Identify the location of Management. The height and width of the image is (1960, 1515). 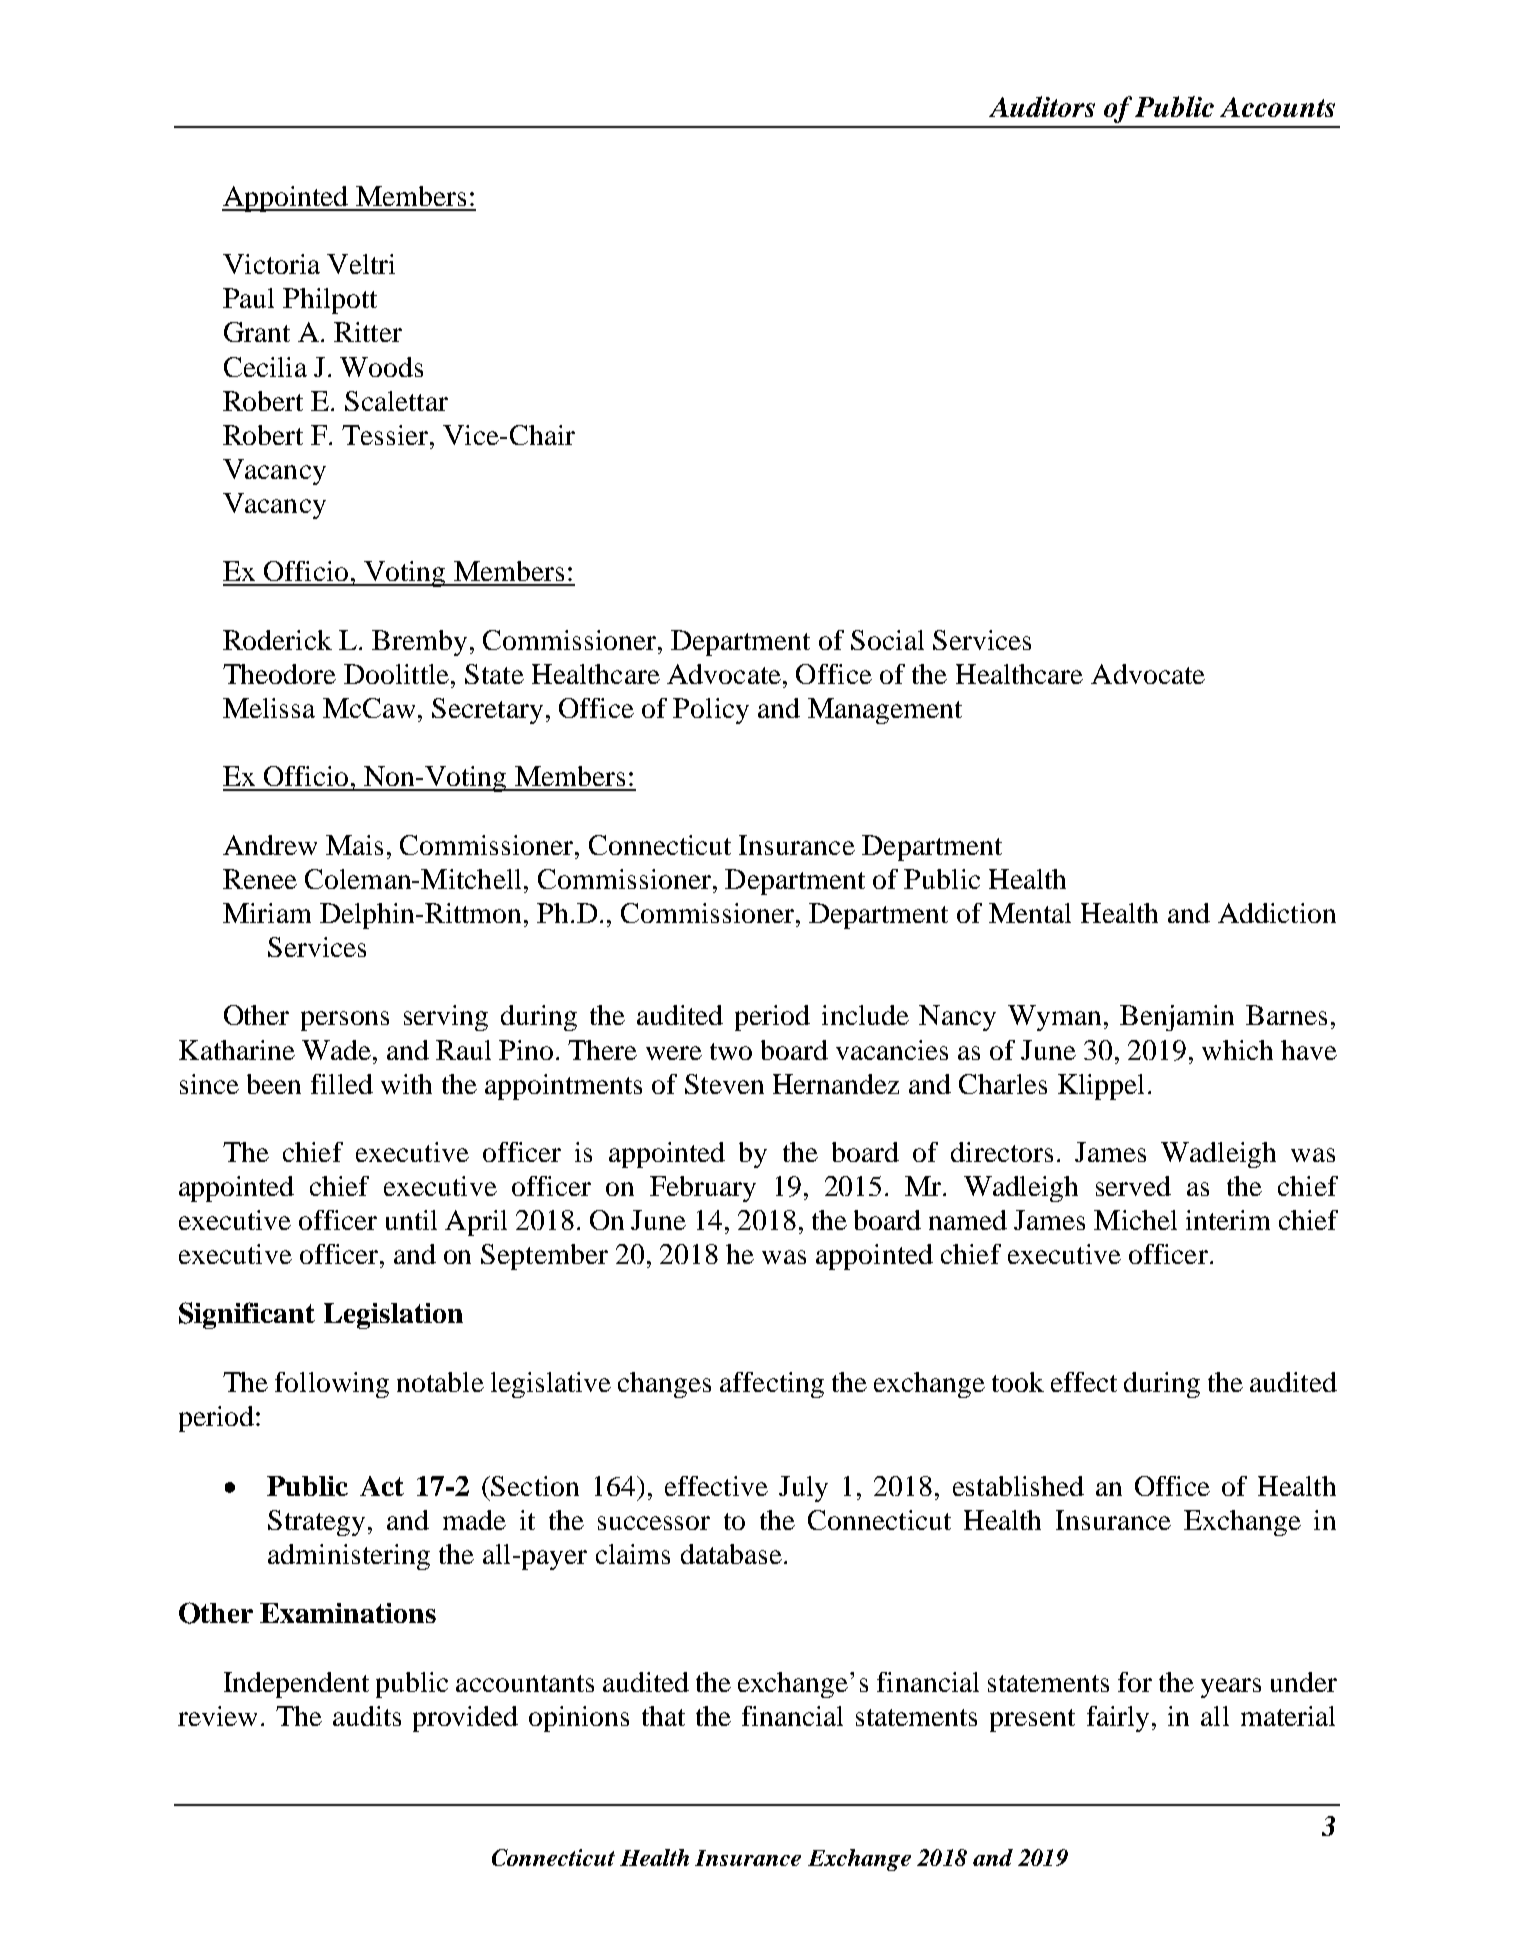
(885, 711).
